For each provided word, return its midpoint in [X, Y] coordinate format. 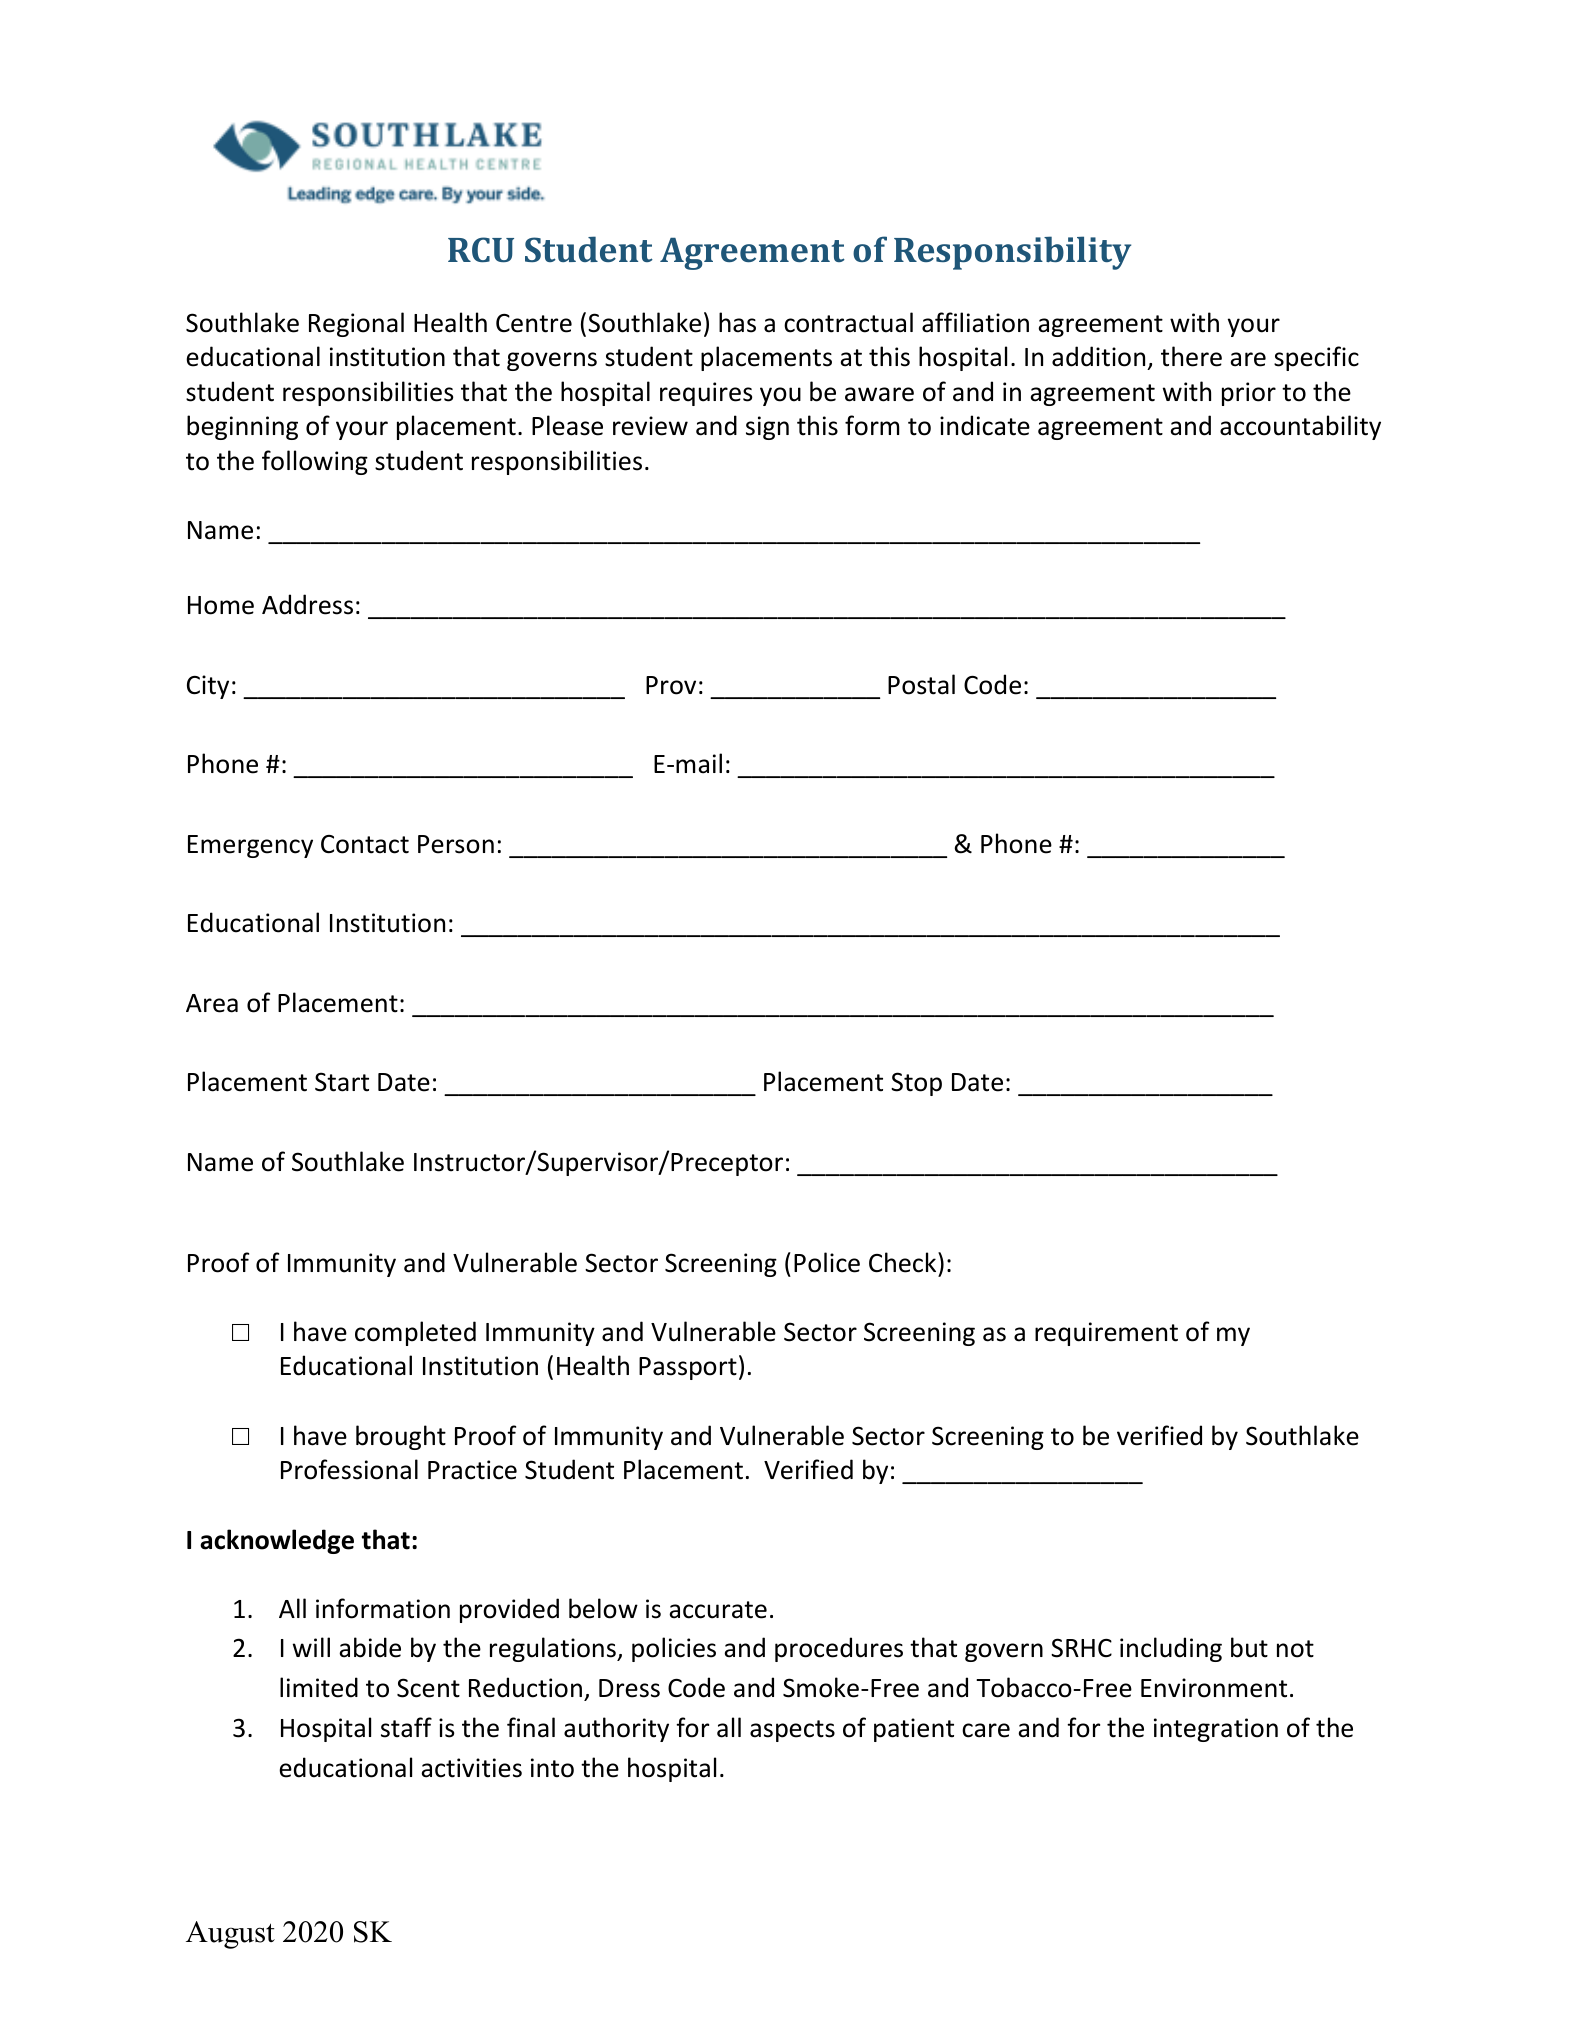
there [1191, 356]
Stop [916, 1084]
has [737, 322]
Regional [356, 324]
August [230, 1935]
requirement [1106, 1334]
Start [342, 1082]
